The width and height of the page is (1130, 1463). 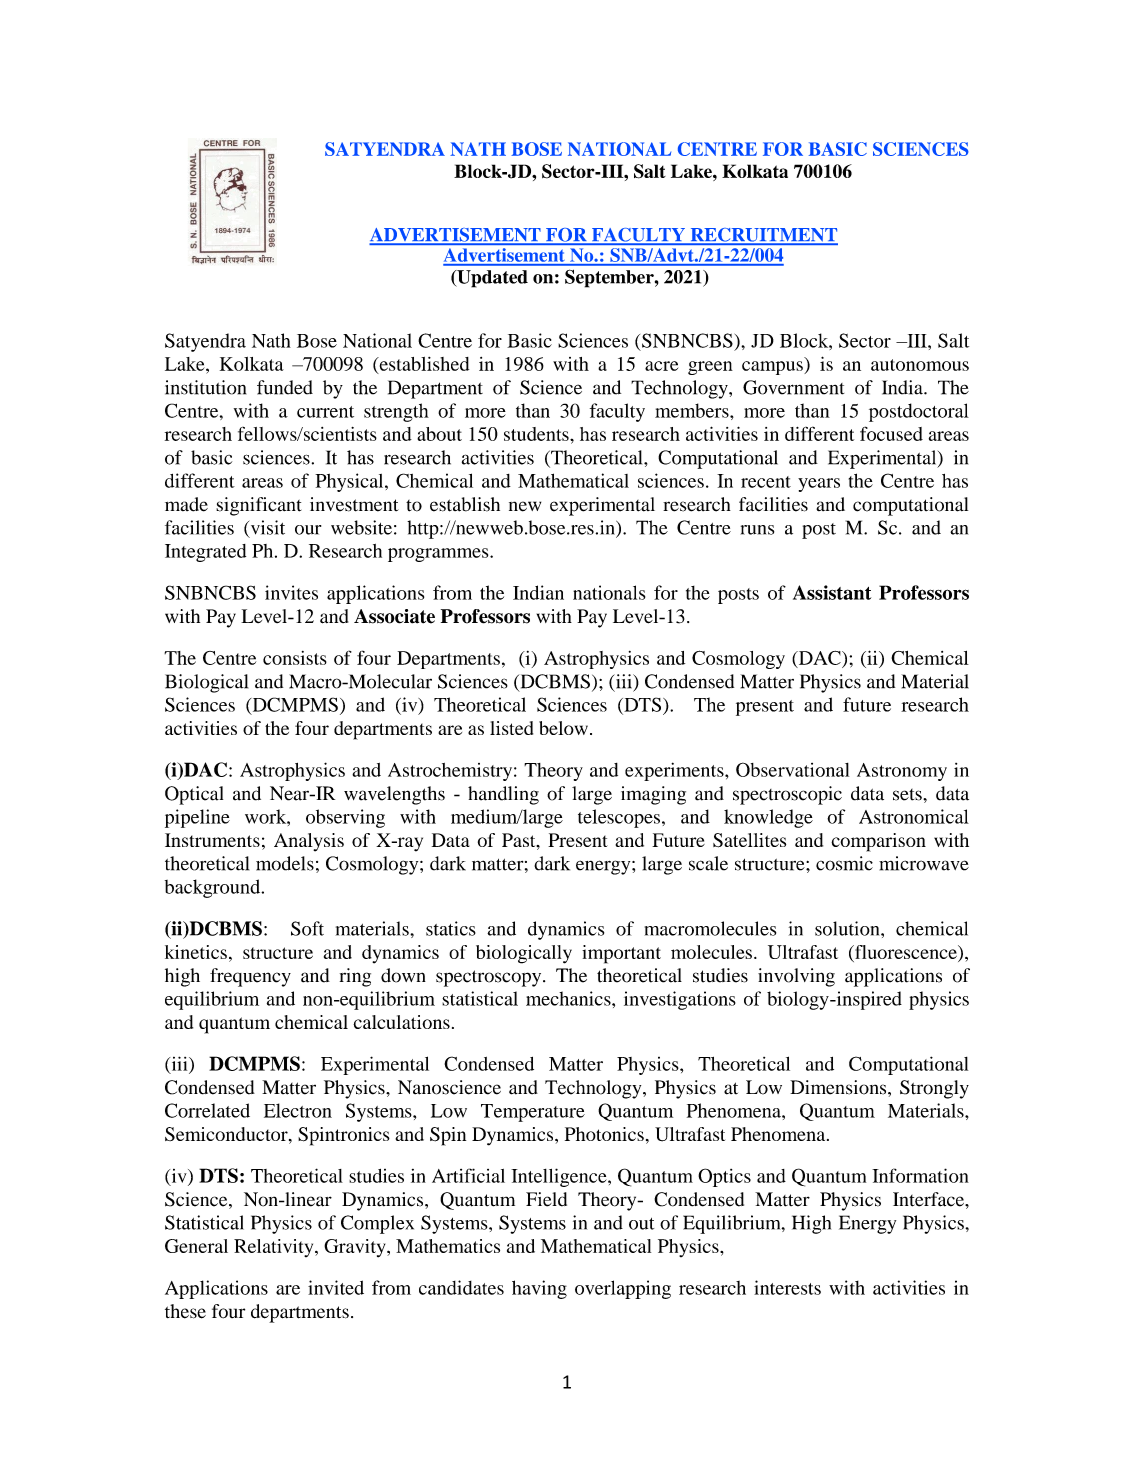 I want to click on Optical, so click(x=194, y=795).
